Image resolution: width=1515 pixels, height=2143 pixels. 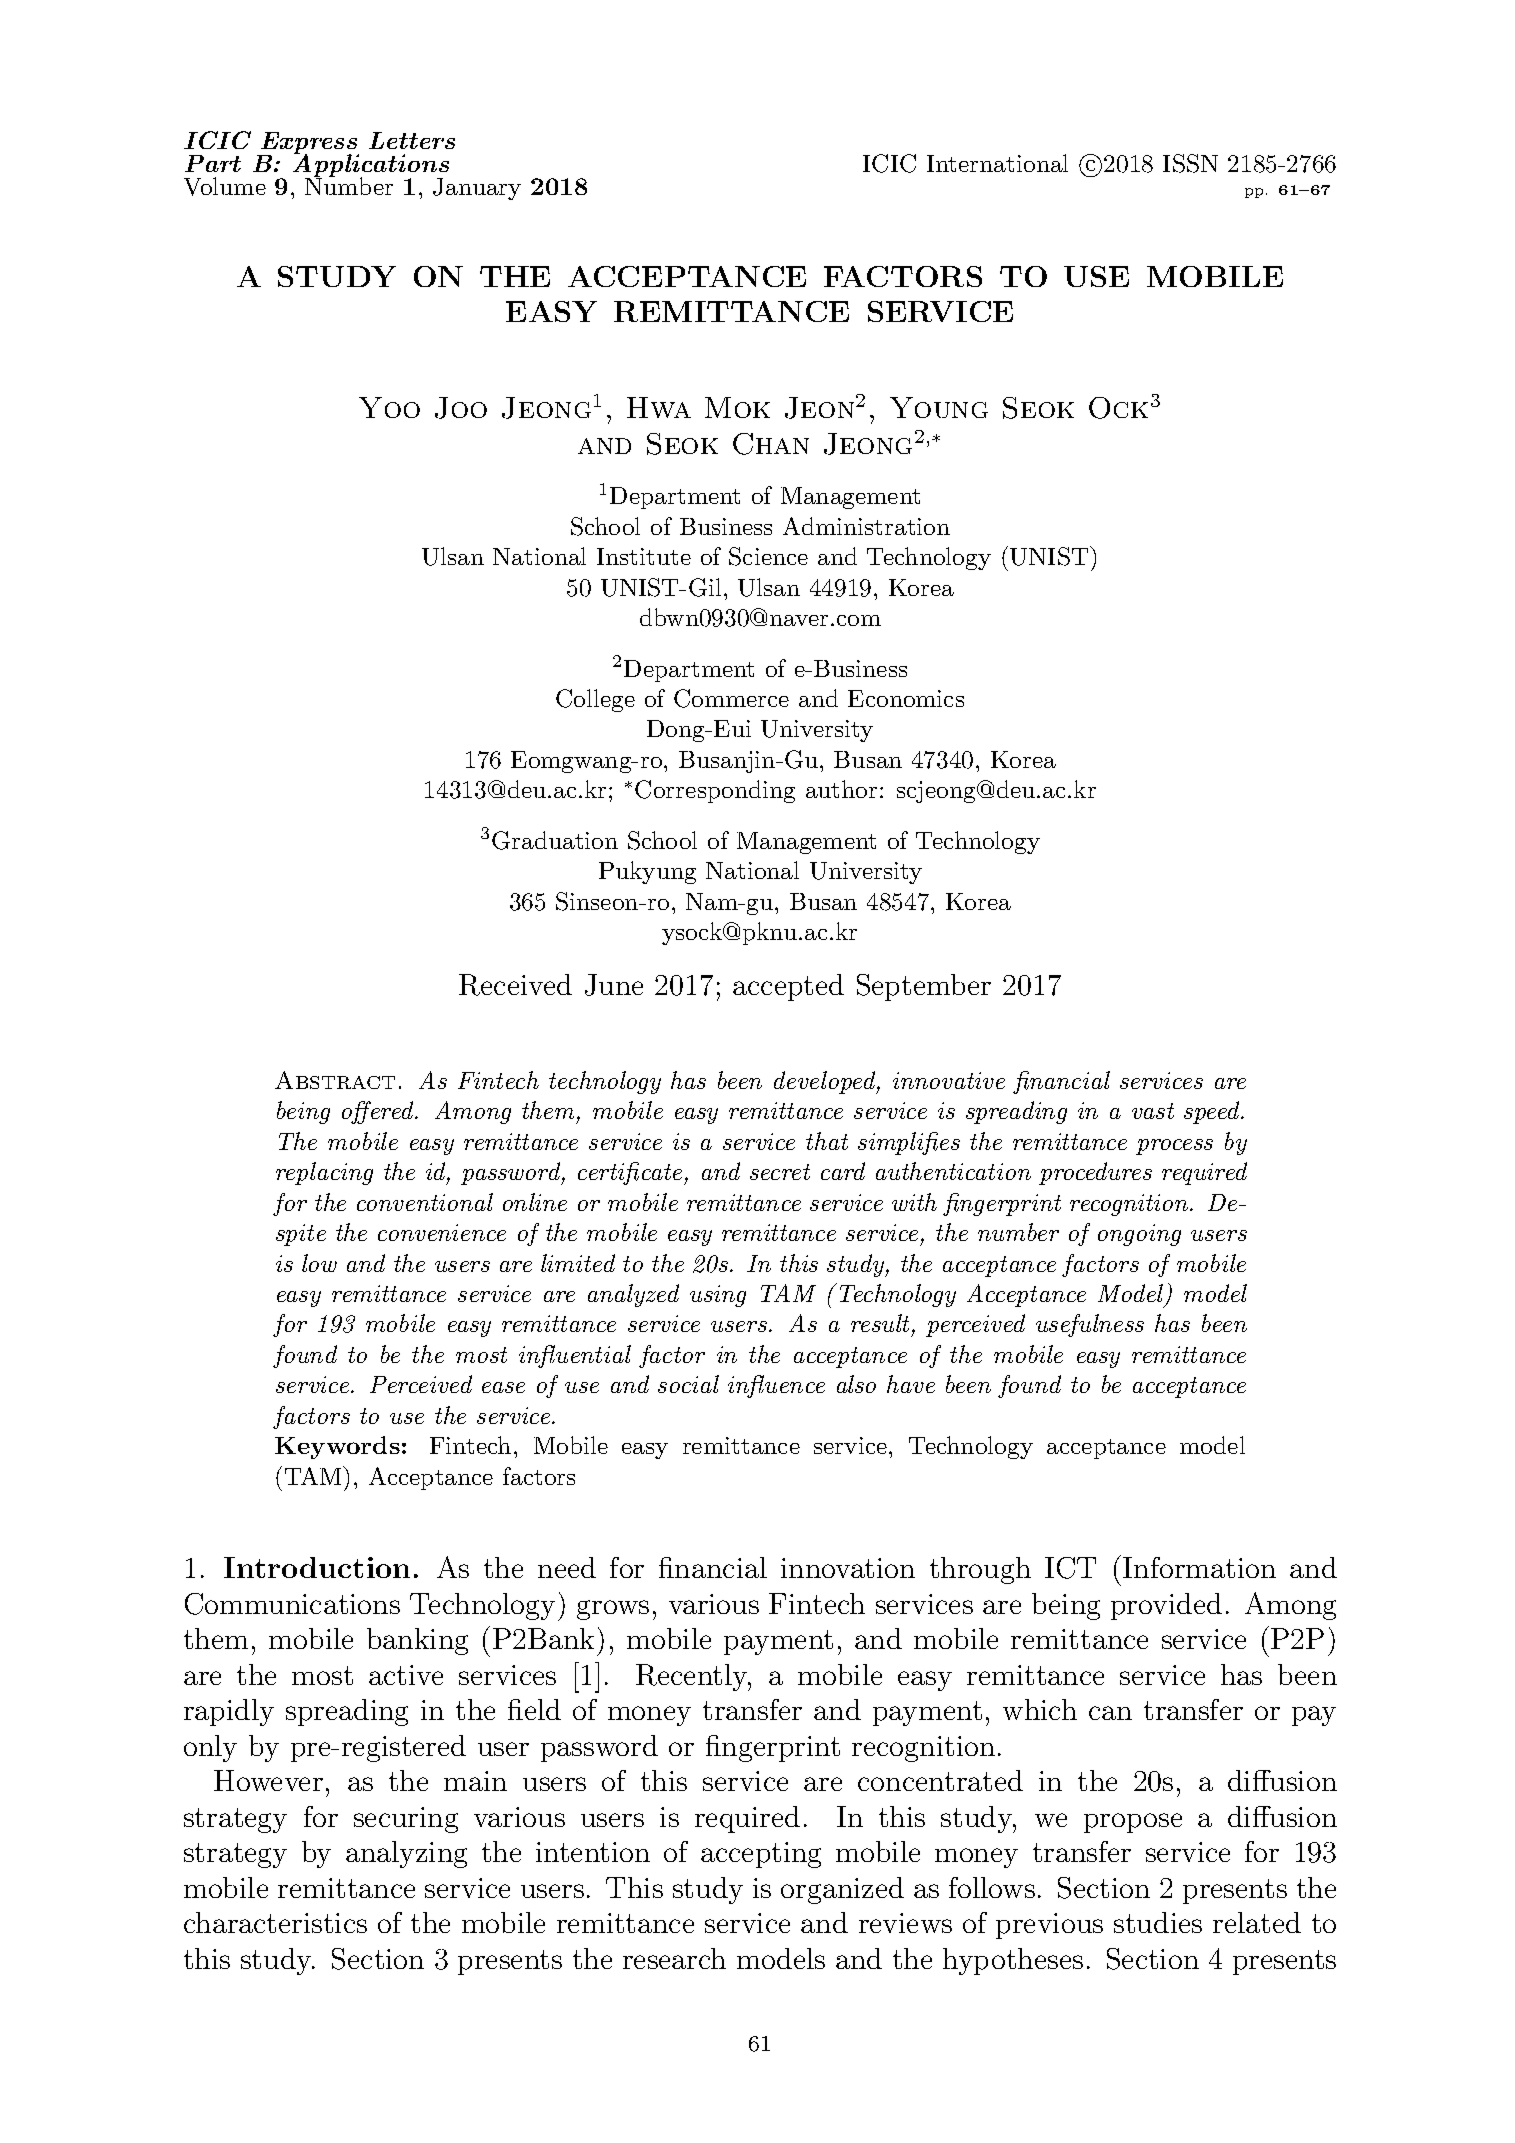 I want to click on College, so click(x=595, y=700).
